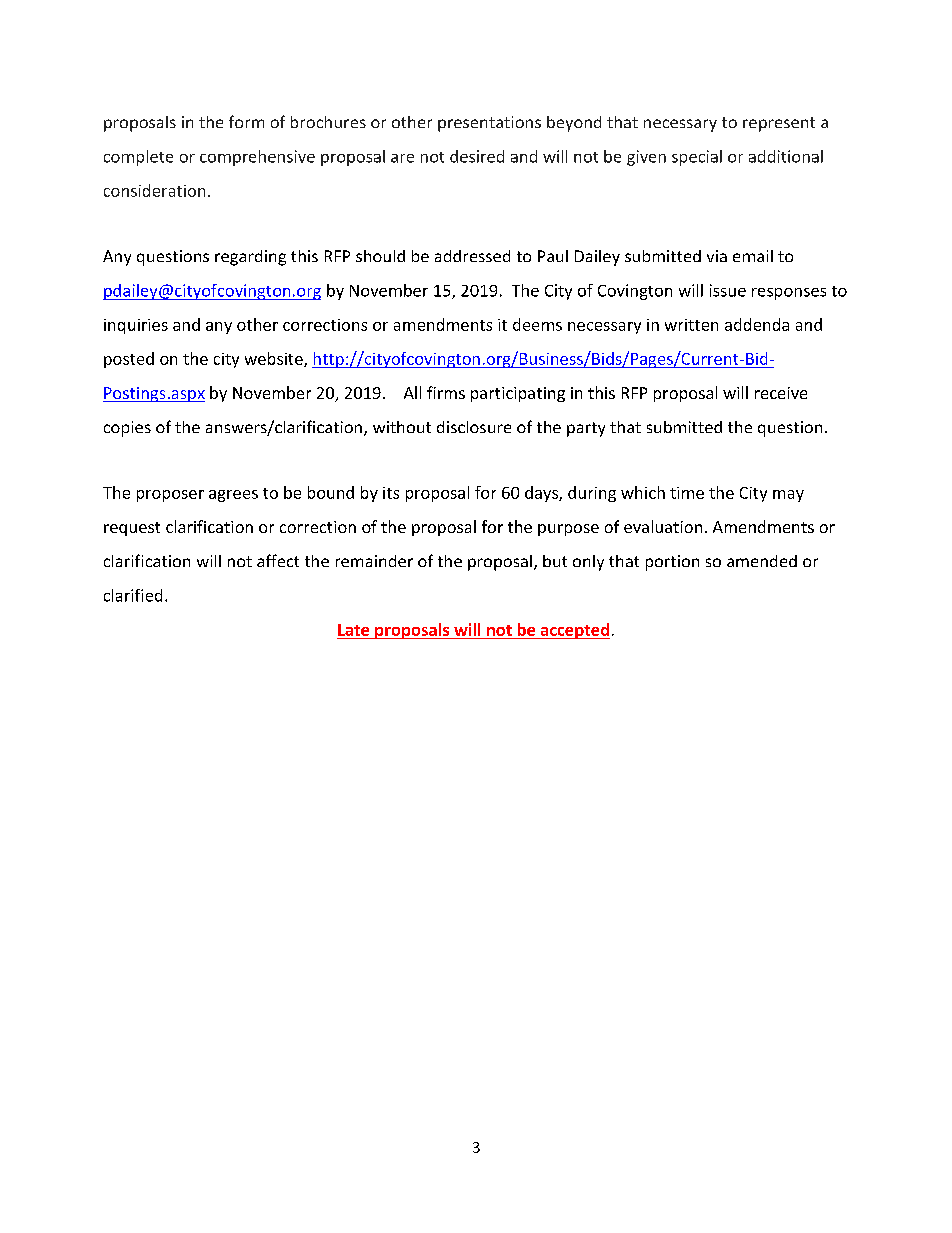  Describe the element at coordinates (136, 326) in the screenshot. I see `inquiries` at that location.
